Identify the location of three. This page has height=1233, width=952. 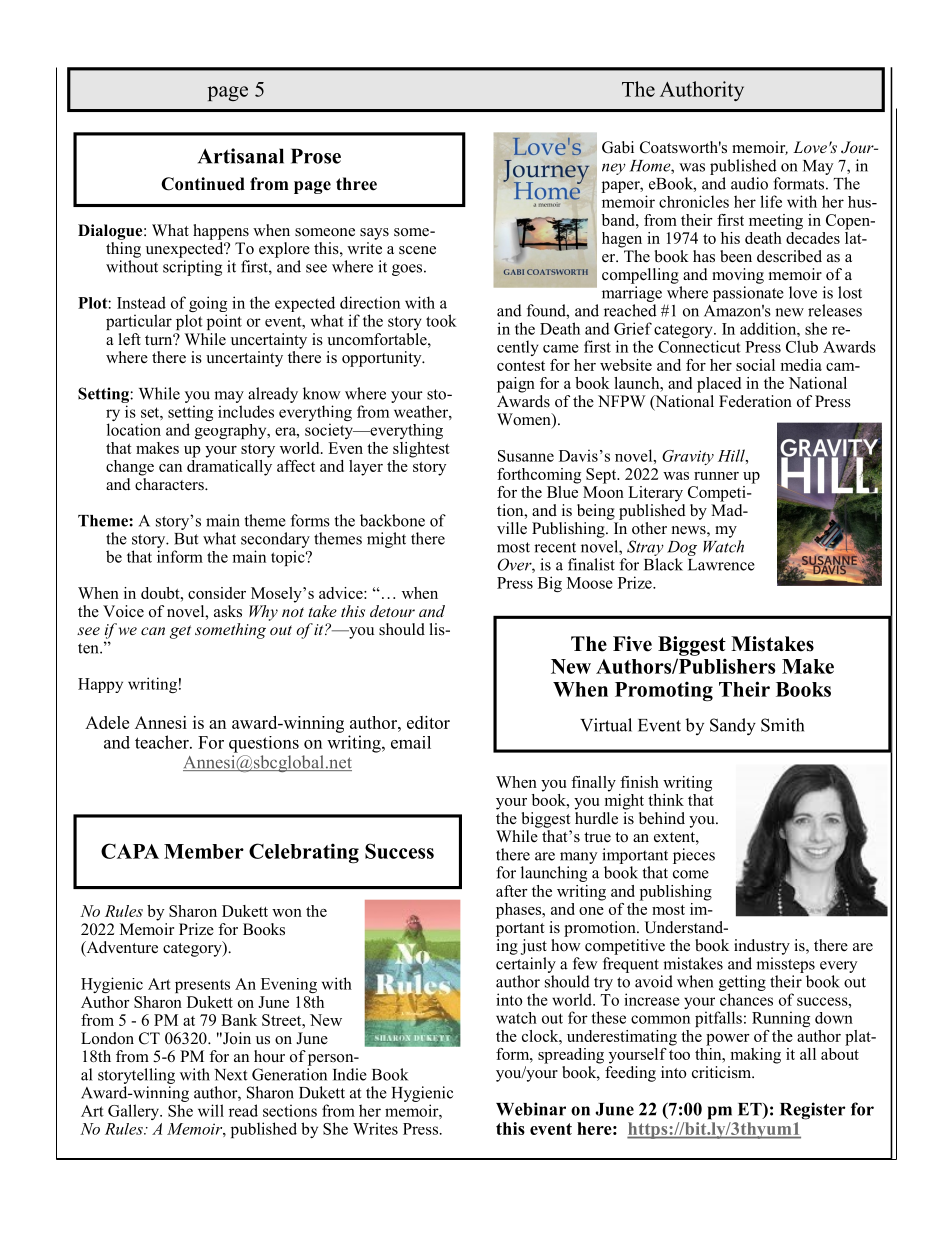
(356, 184).
